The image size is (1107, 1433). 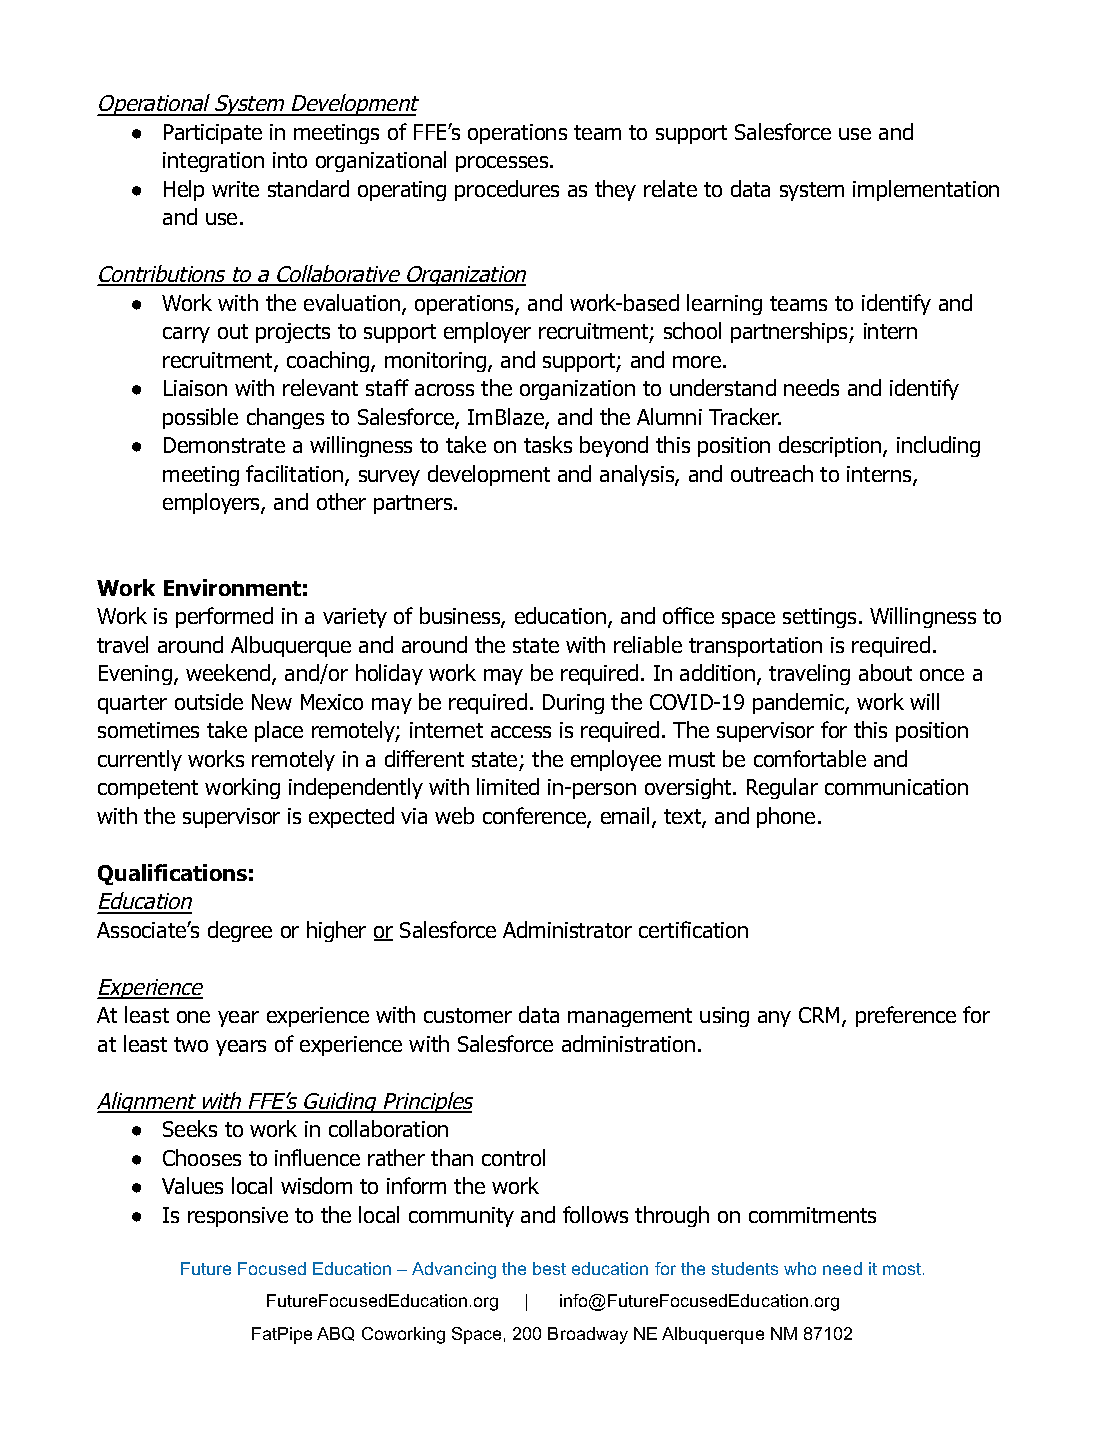 I want to click on implementation, so click(x=926, y=190).
